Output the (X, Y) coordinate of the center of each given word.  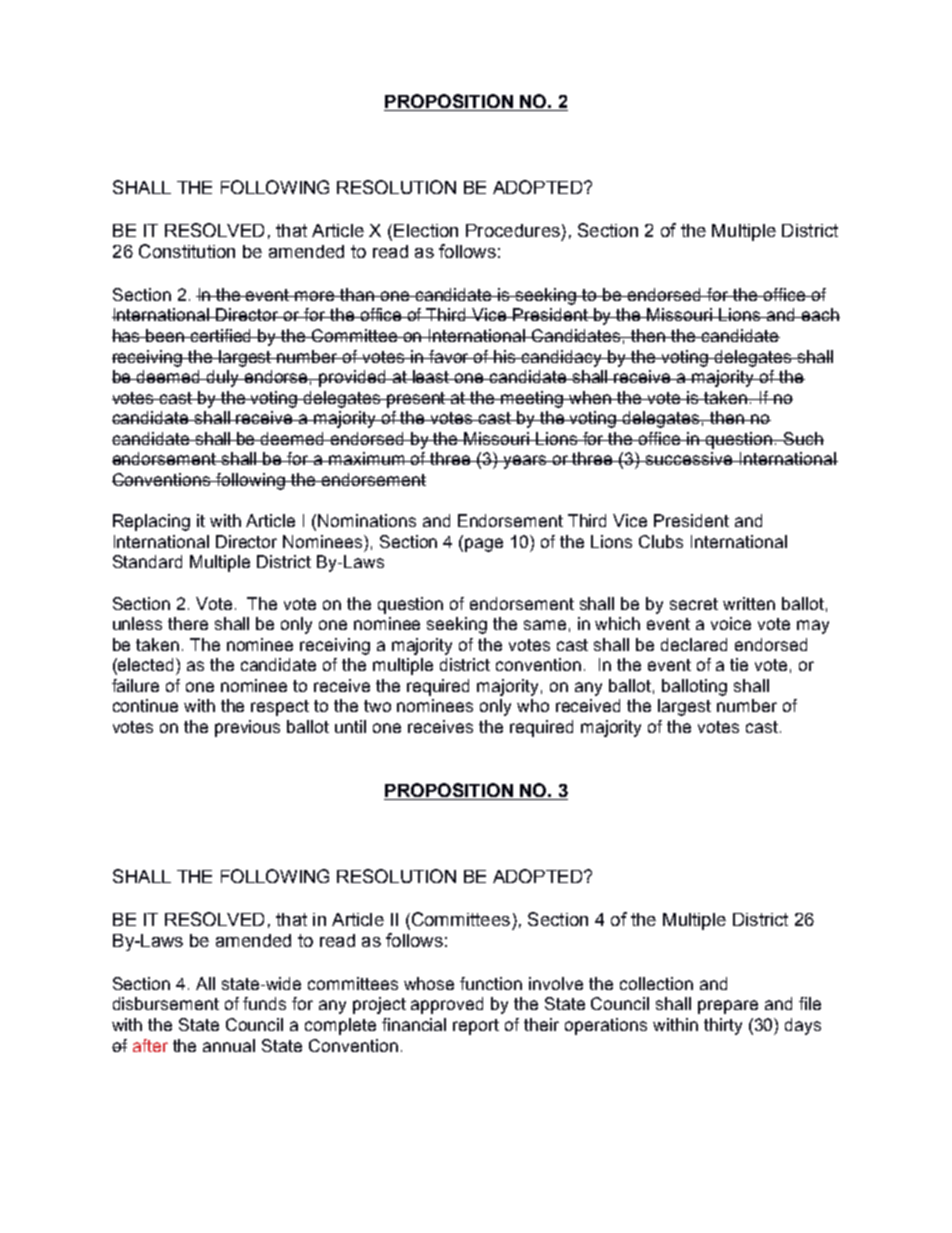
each (820, 314)
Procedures (513, 230)
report (476, 1027)
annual (229, 1045)
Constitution (187, 251)
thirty (723, 1026)
